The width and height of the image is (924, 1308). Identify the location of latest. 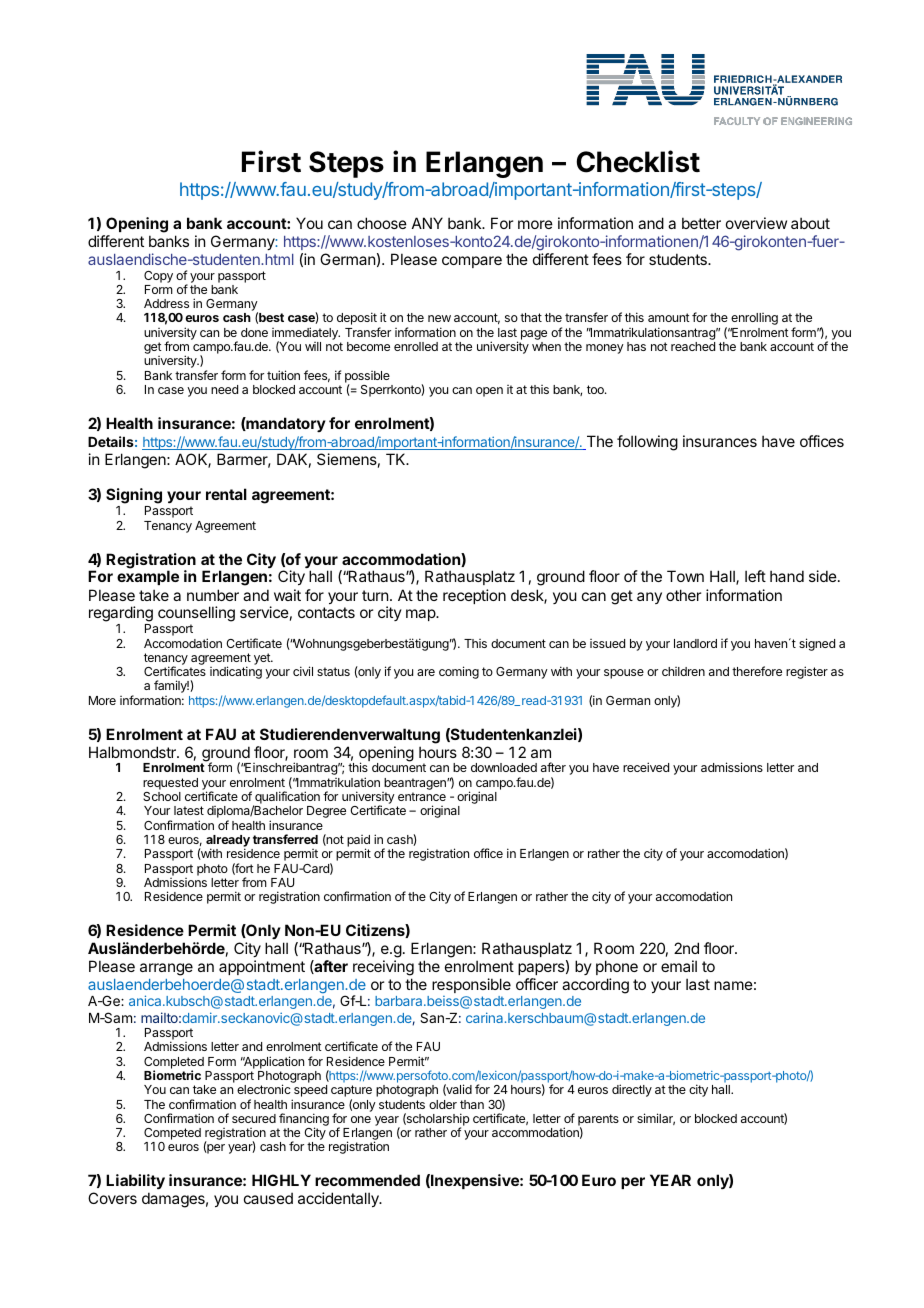
(189, 810).
